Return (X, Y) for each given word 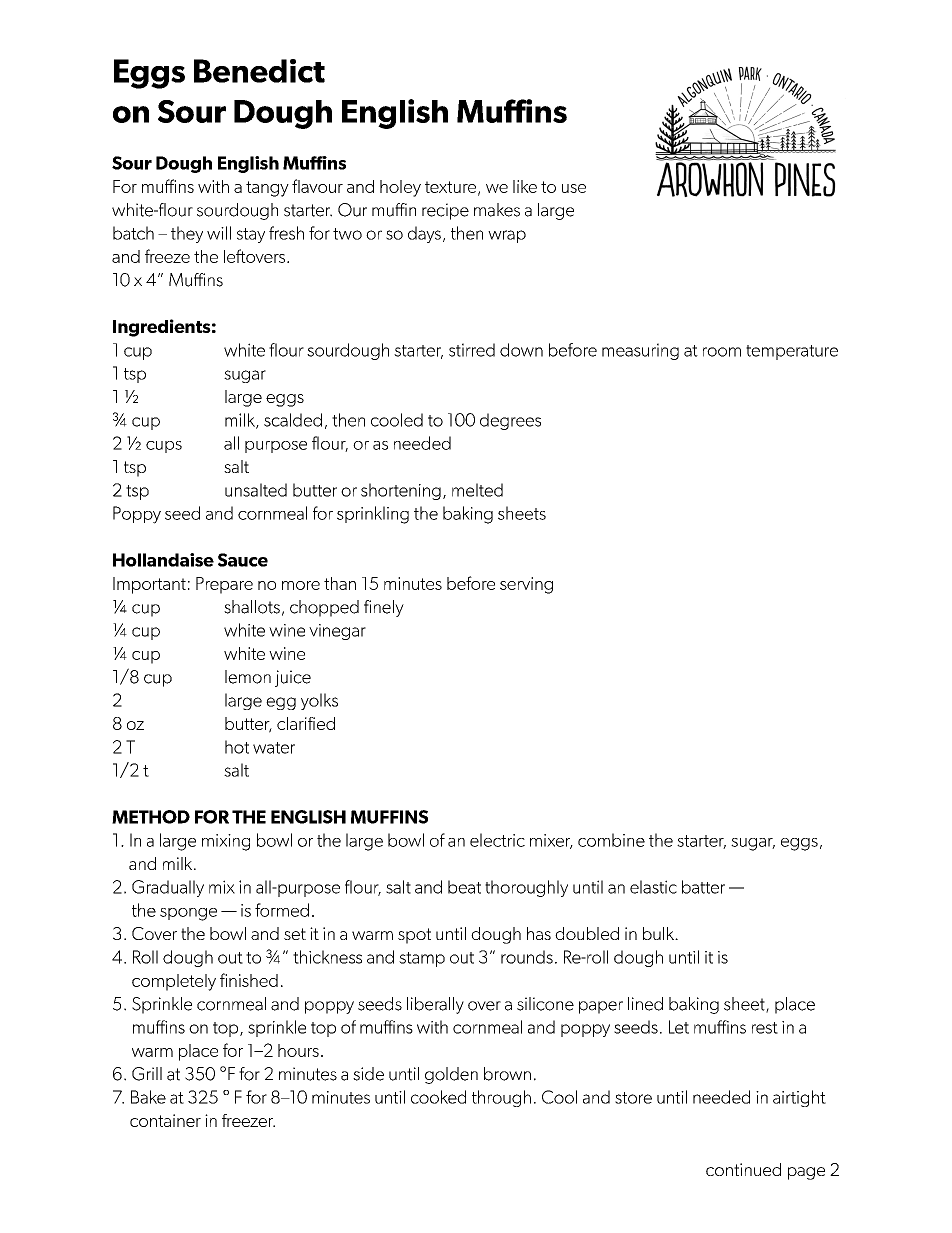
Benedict (259, 71)
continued (743, 1169)
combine (611, 840)
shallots (252, 607)
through (501, 1098)
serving (526, 585)
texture (452, 188)
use (574, 188)
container (165, 1120)
